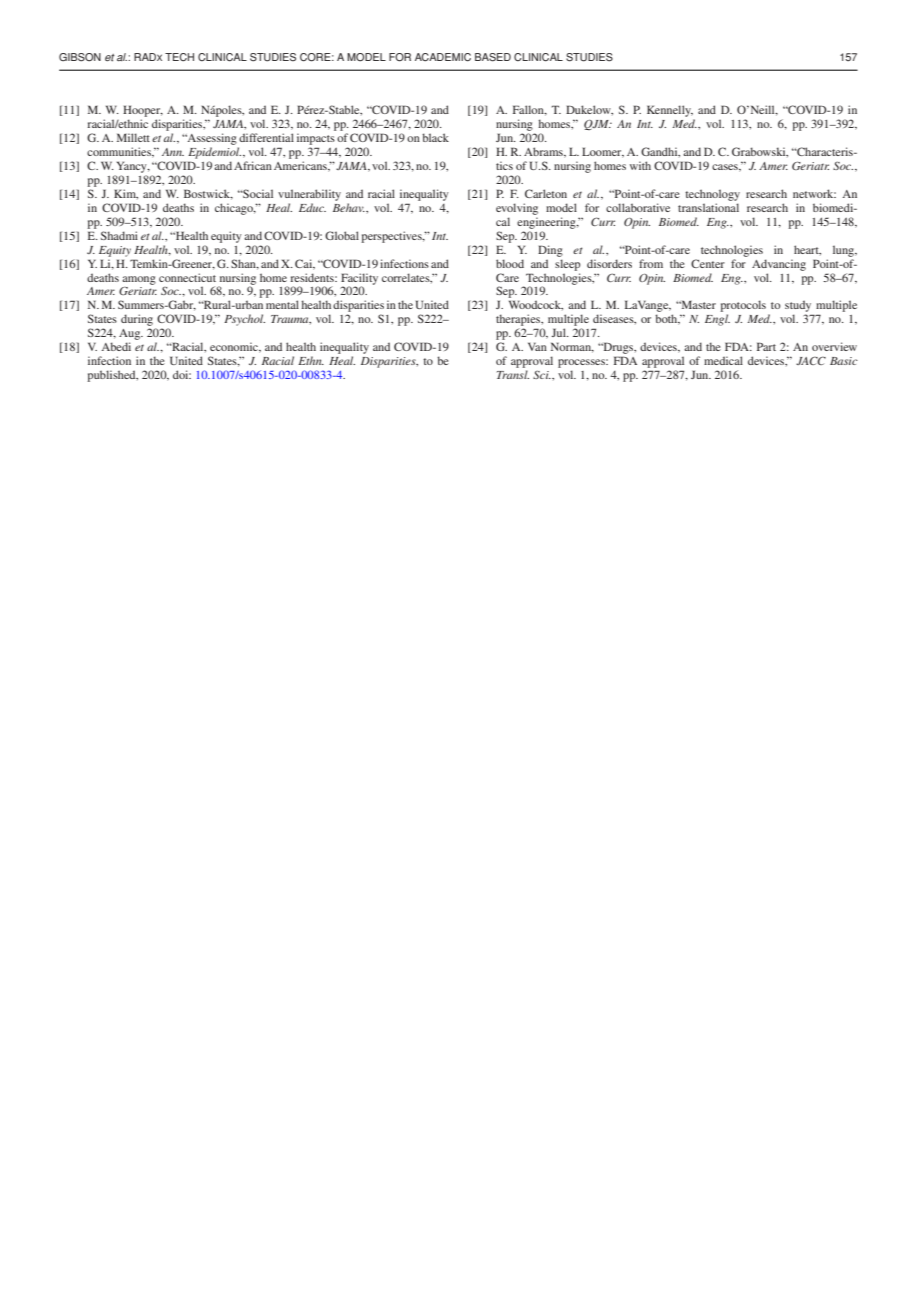  I want to click on GIBSON, so click(80, 57).
